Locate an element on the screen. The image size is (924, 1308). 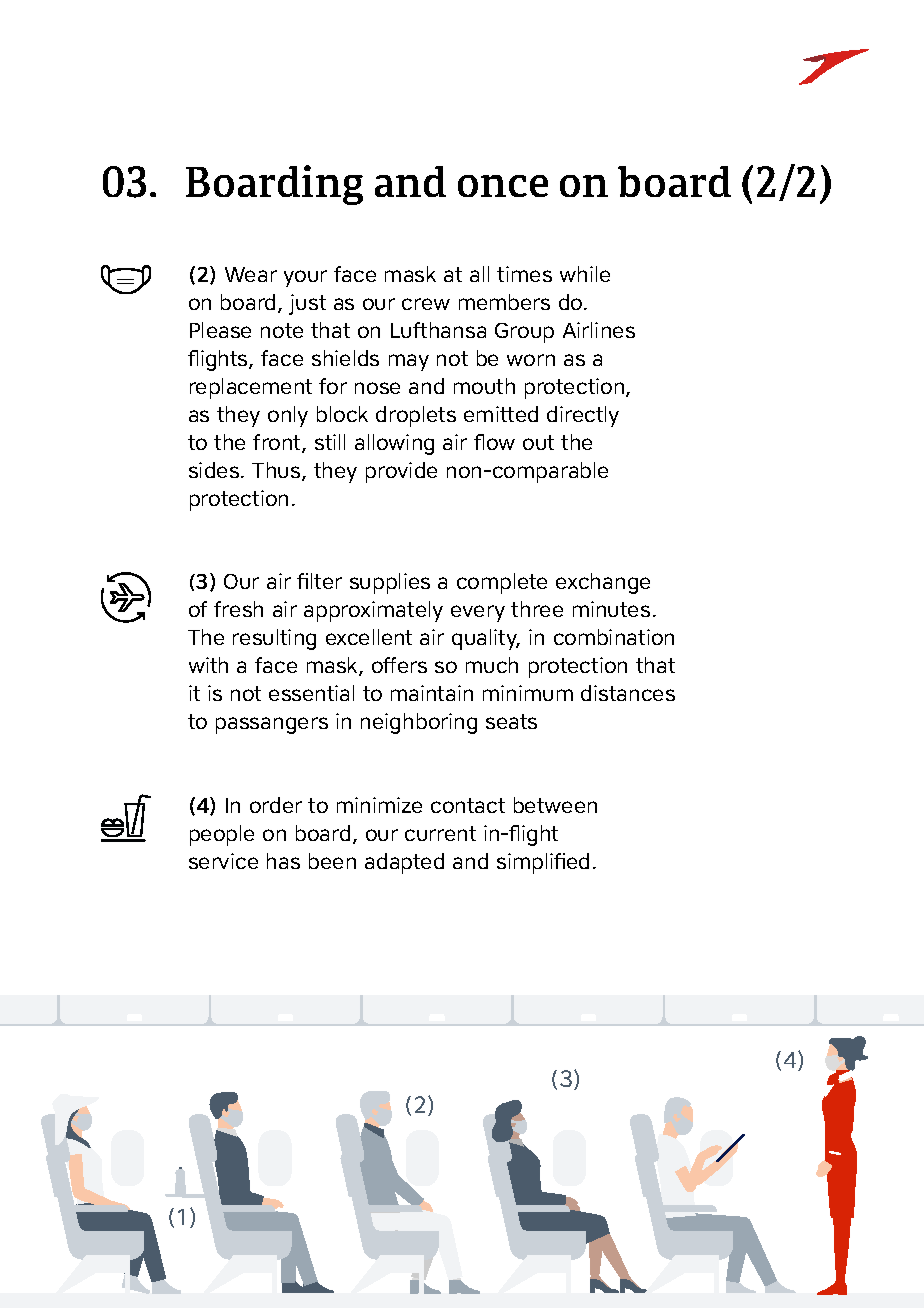
directly is located at coordinates (583, 416).
